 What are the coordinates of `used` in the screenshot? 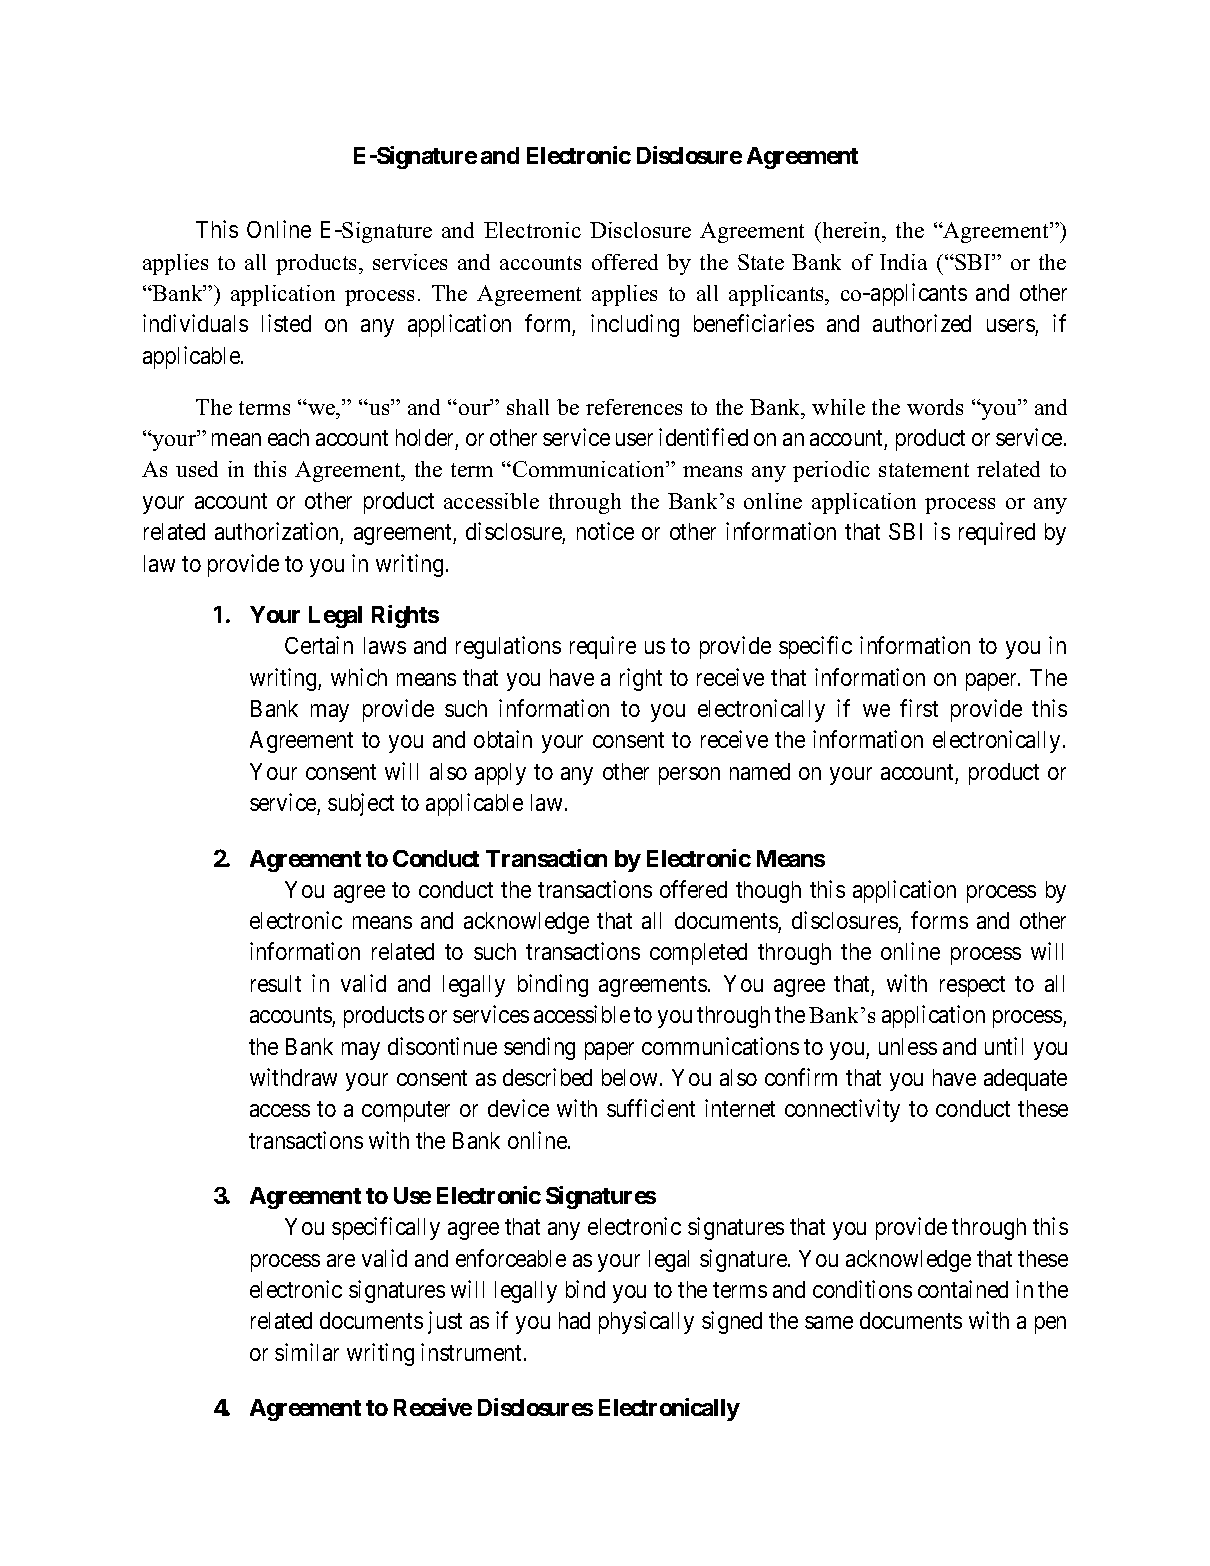 It's located at (197, 469).
